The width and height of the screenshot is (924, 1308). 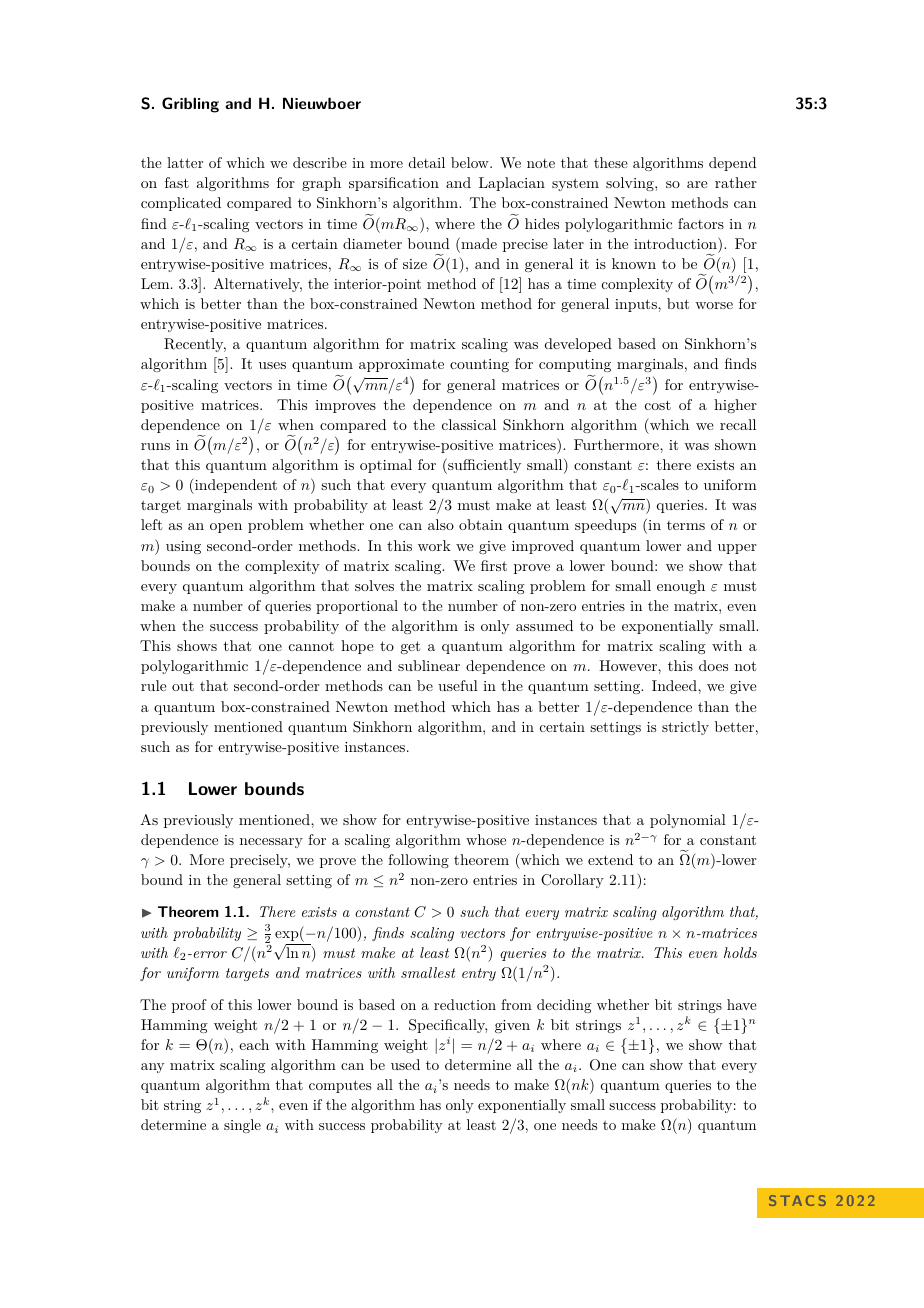 What do you see at coordinates (271, 843) in the screenshot?
I see `necessary` at bounding box center [271, 843].
